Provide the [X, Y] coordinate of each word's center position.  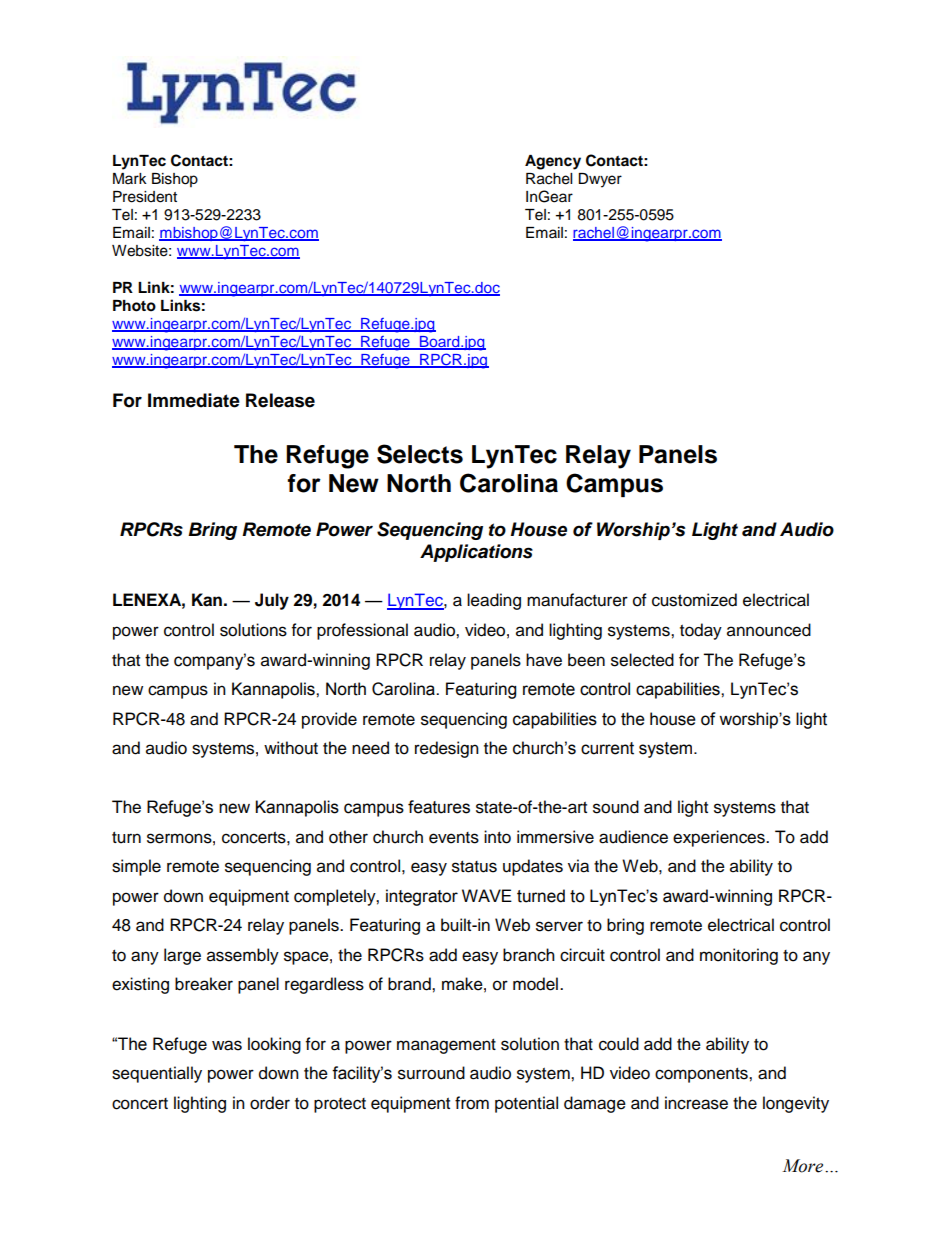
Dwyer [600, 180]
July [272, 601]
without [291, 748]
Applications [476, 553]
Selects [420, 454]
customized [694, 600]
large [182, 956]
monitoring [739, 956]
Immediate [194, 400]
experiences [720, 838]
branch [529, 955]
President [145, 197]
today [701, 631]
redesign [447, 749]
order [270, 1103]
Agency [553, 162]
